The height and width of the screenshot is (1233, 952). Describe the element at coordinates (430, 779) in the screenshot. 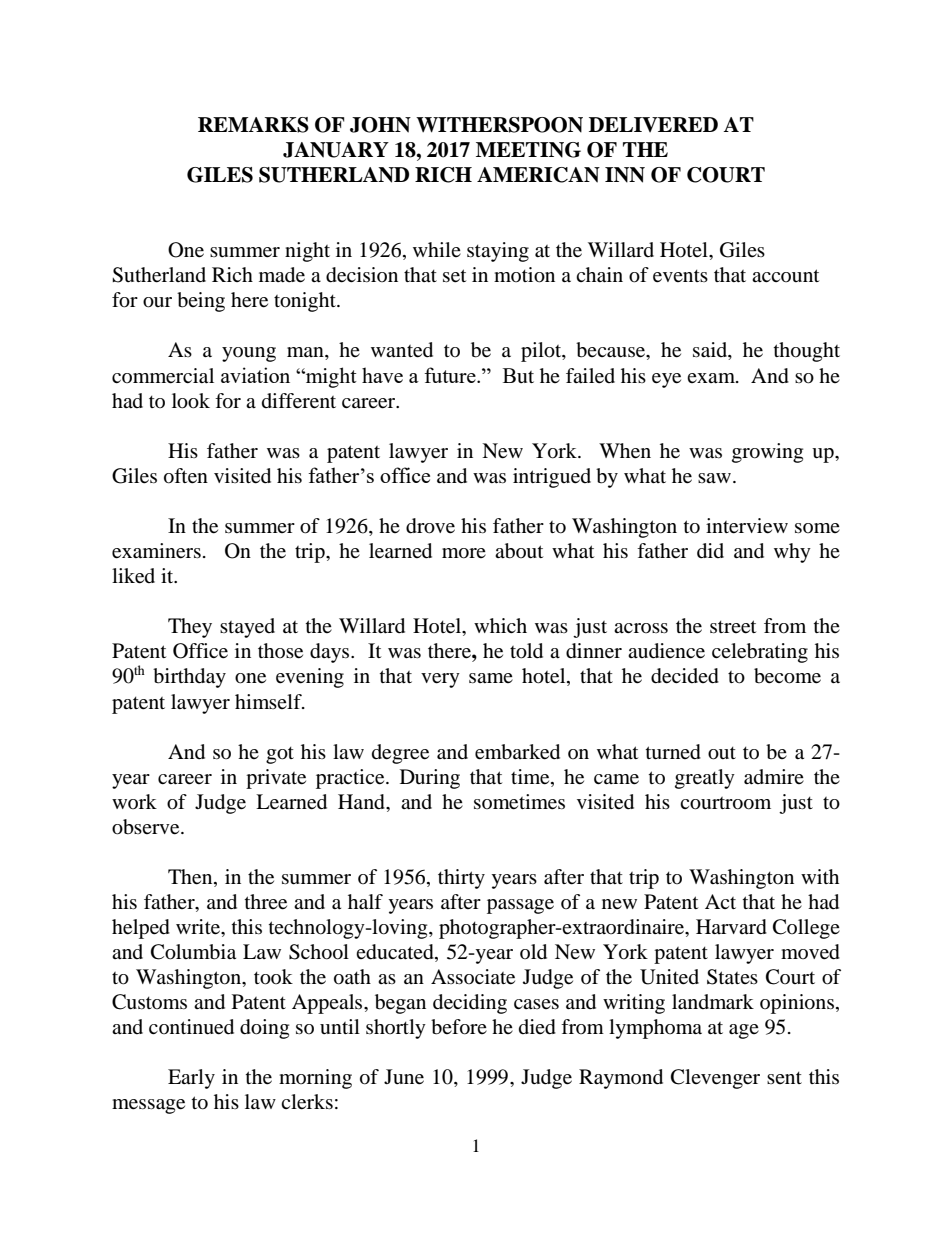

I see `During` at that location.
